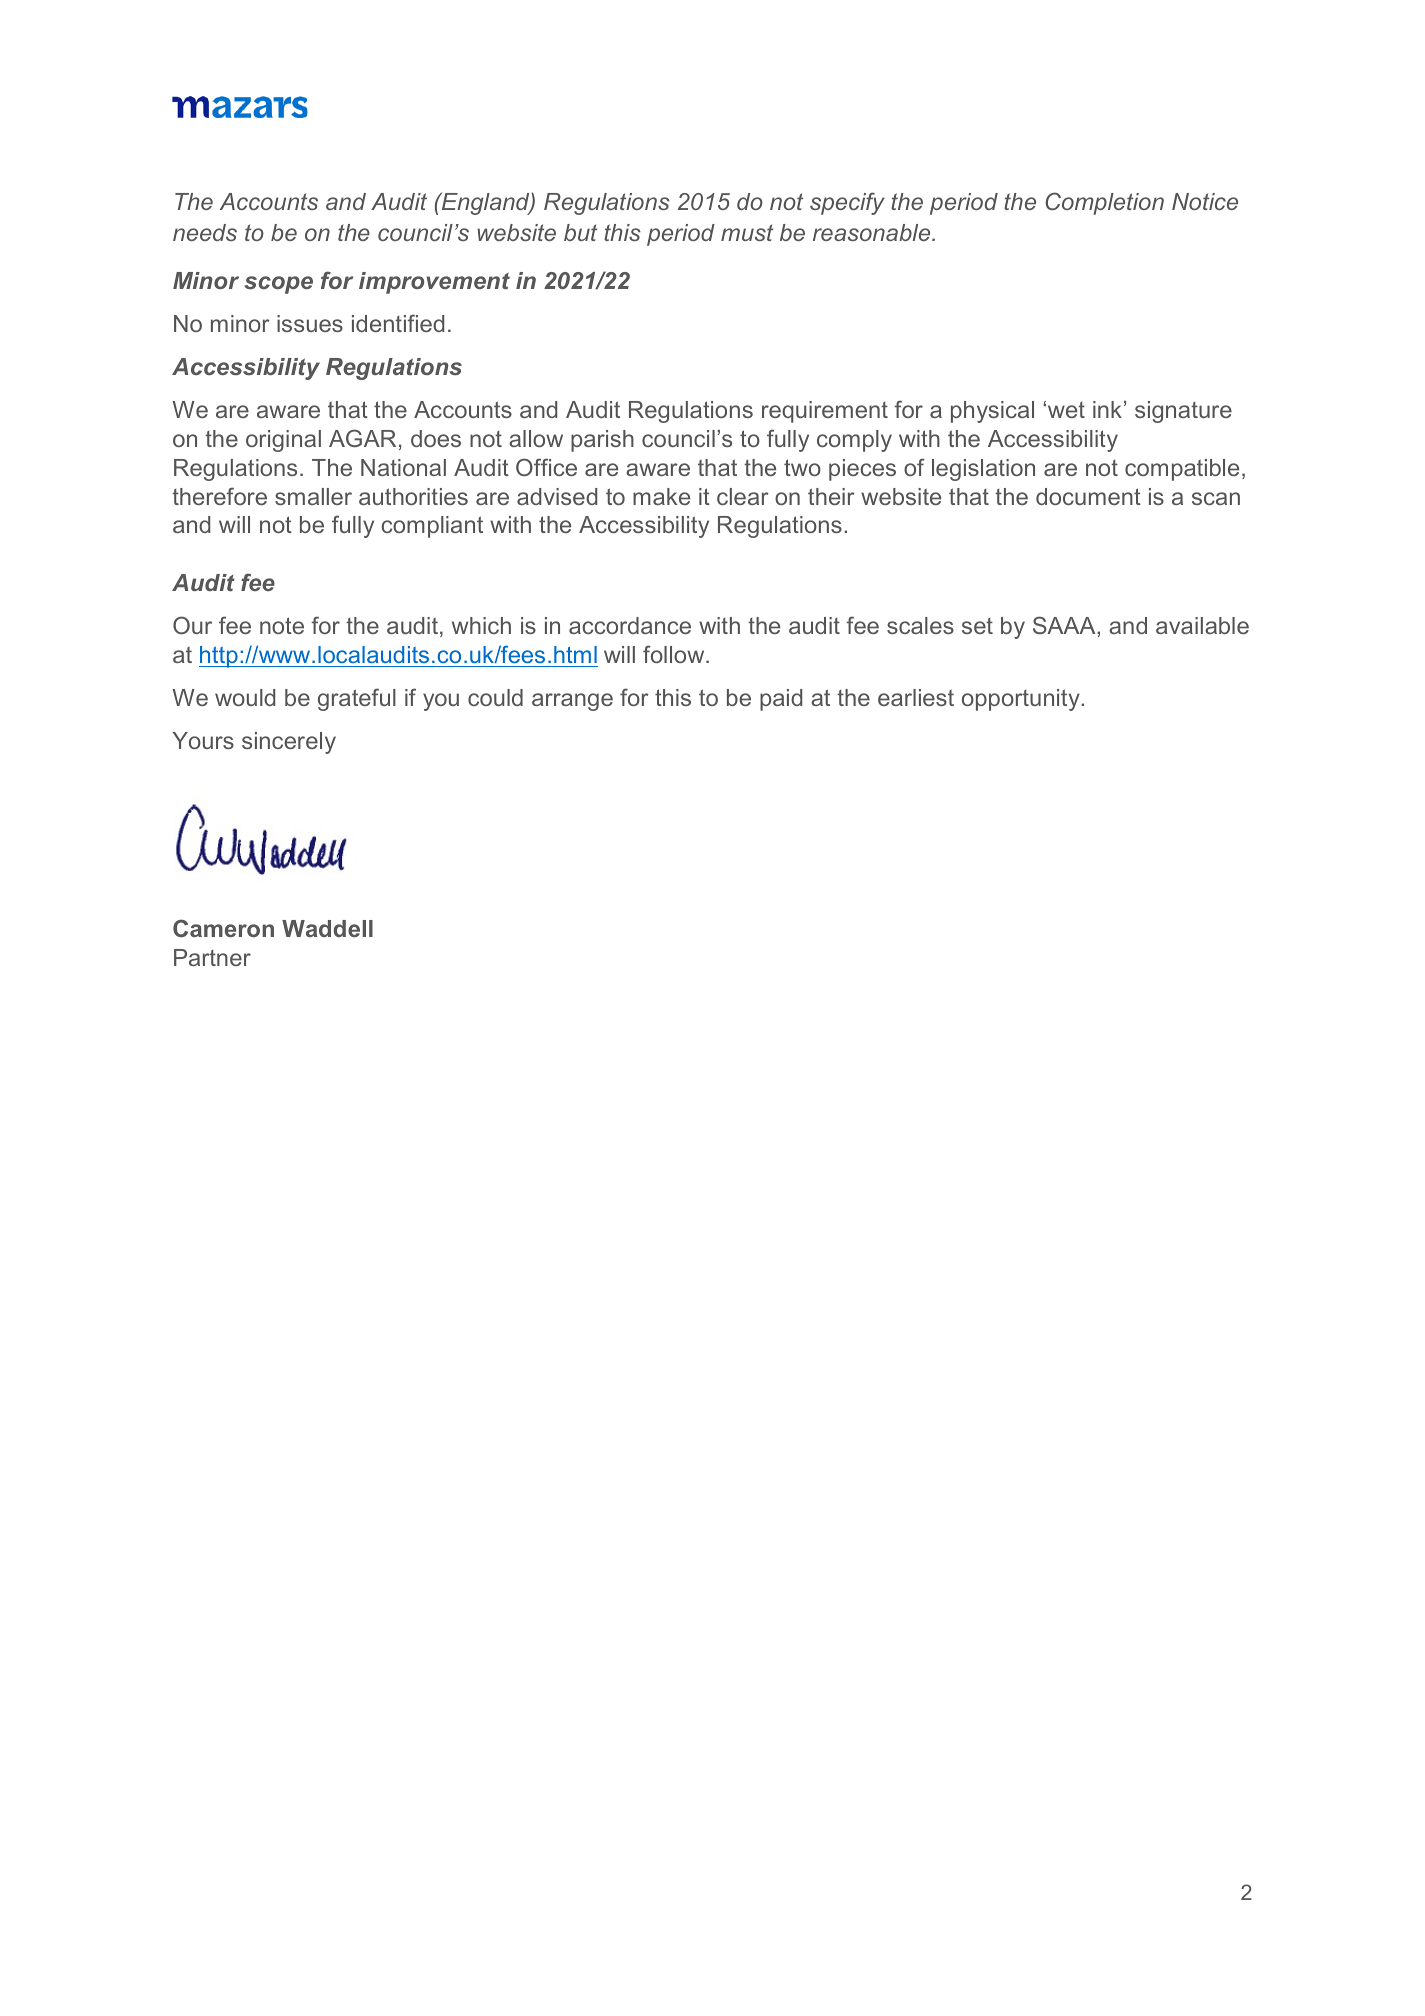 The height and width of the screenshot is (2016, 1425). Describe the element at coordinates (282, 625) in the screenshot. I see `note` at that location.
